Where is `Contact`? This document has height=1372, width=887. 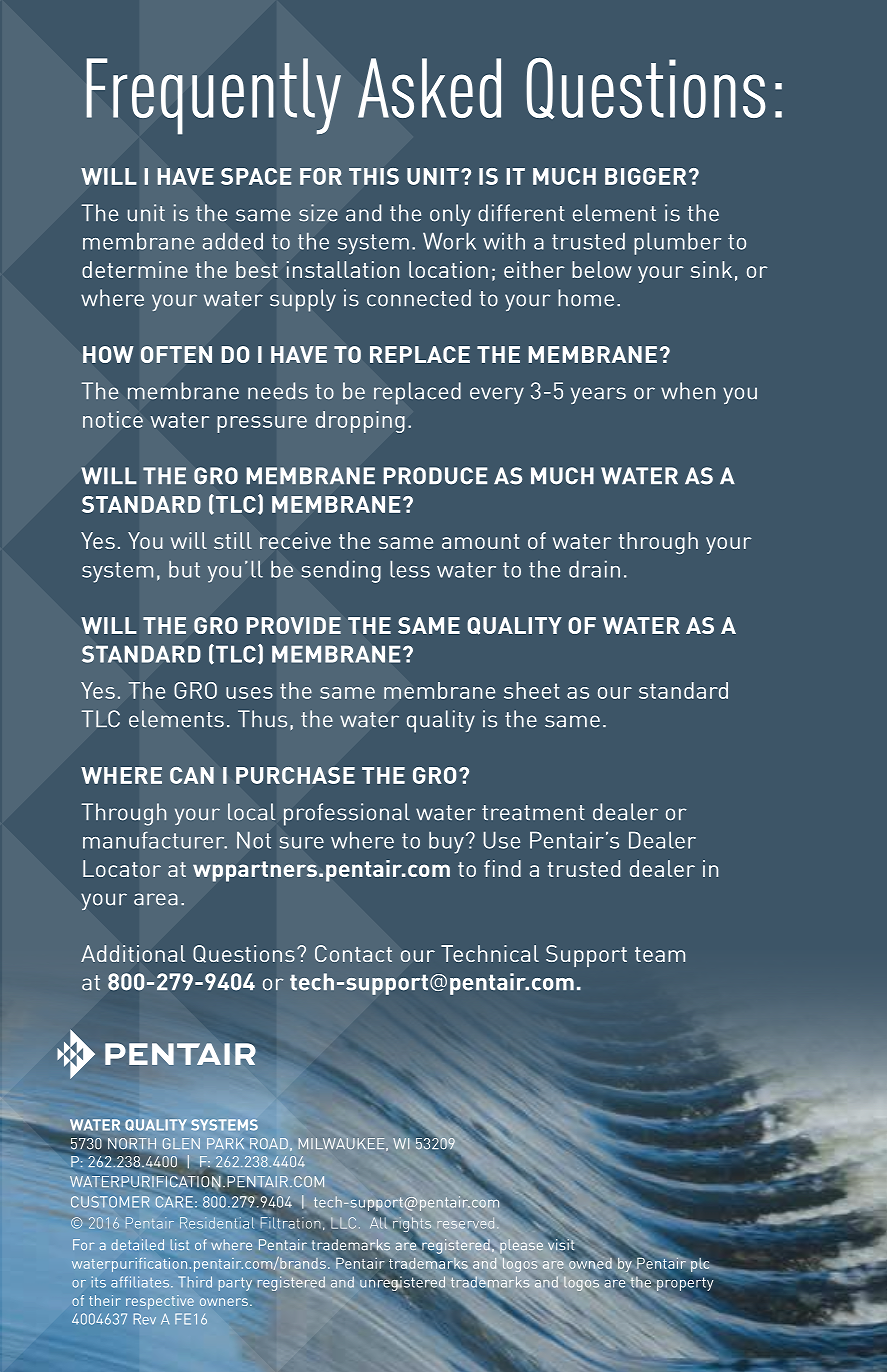 Contact is located at coordinates (353, 953).
